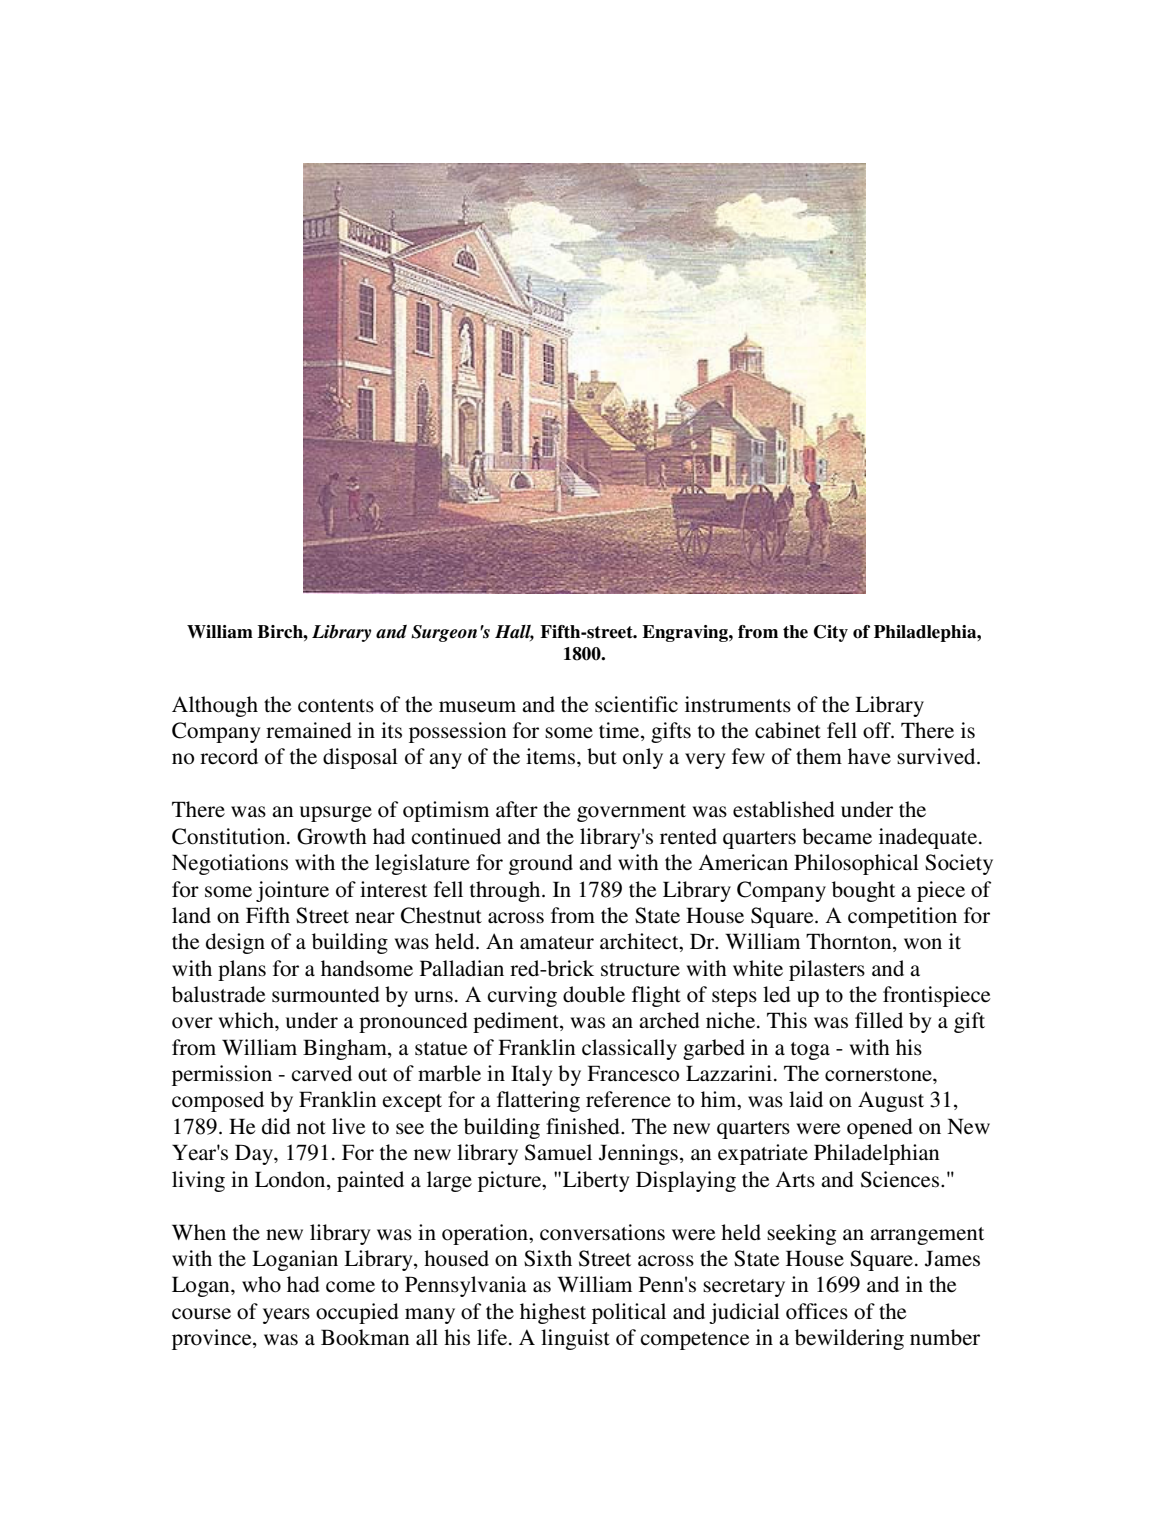  What do you see at coordinates (879, 1020) in the screenshot?
I see `filled` at bounding box center [879, 1020].
